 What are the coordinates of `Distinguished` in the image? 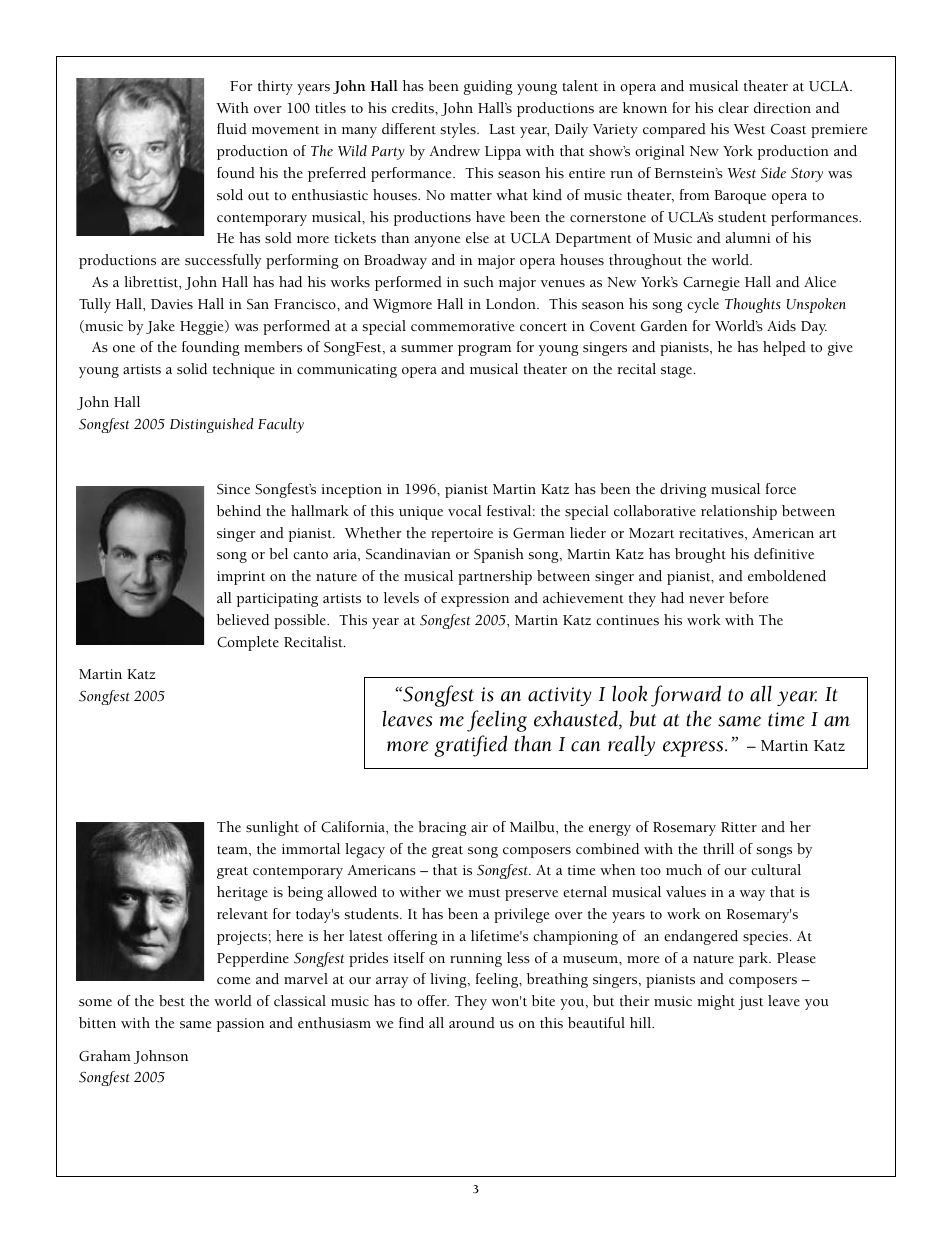 It's located at (211, 425).
